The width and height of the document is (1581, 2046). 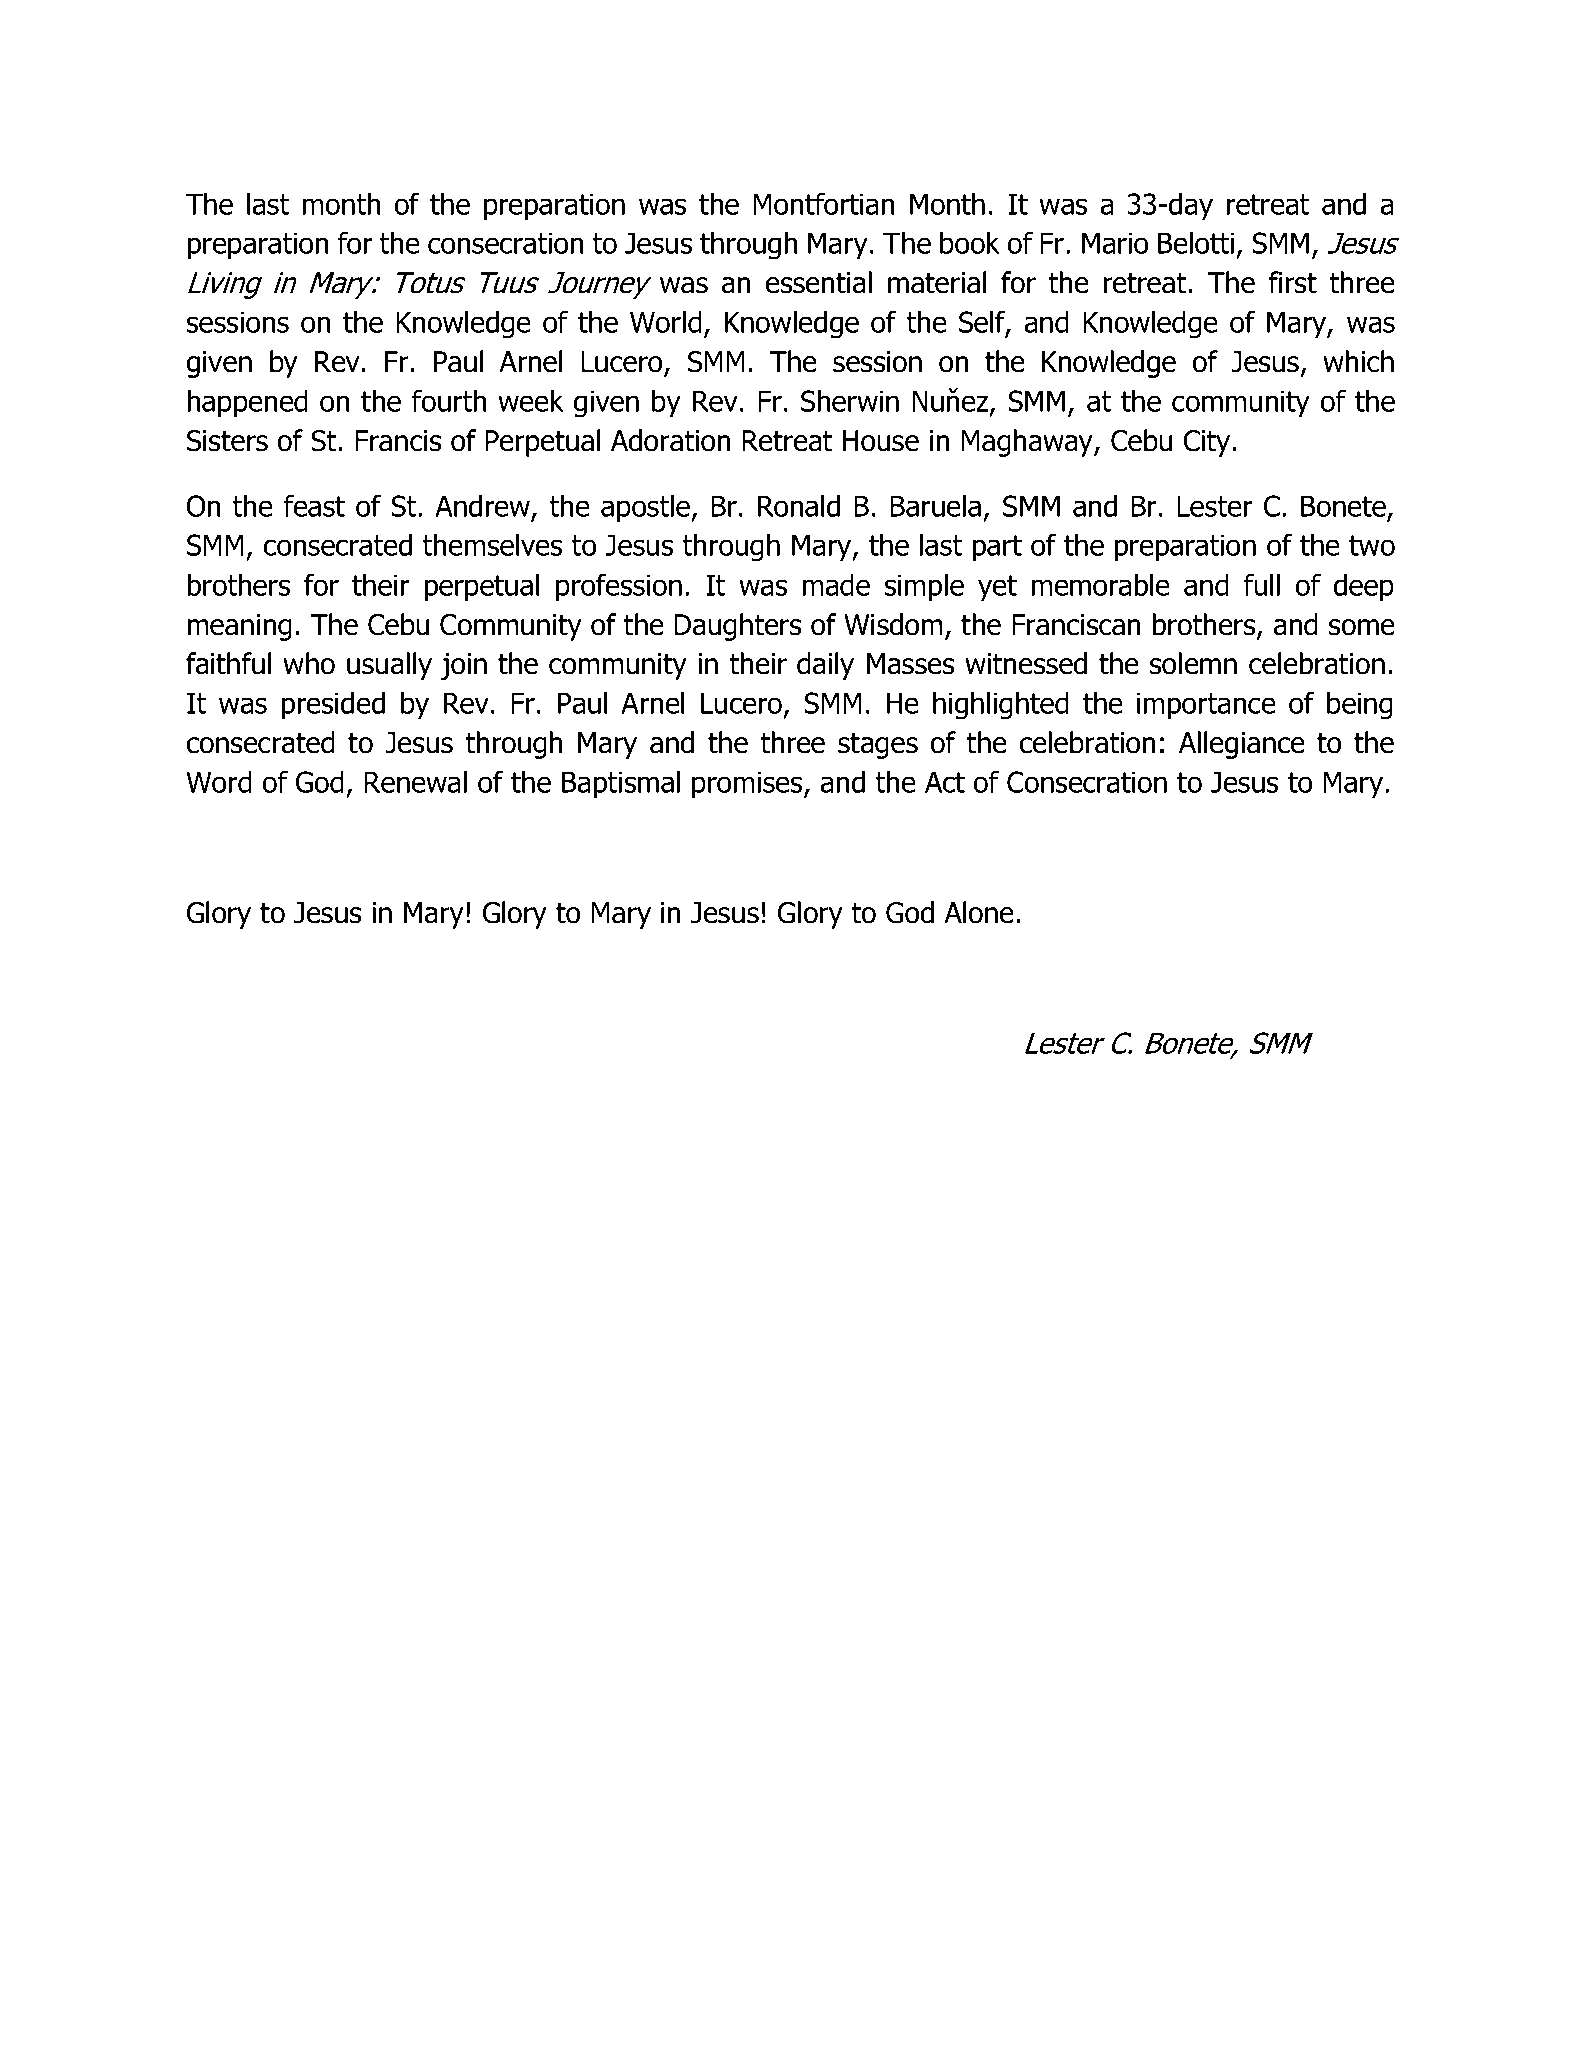 I want to click on Alone, so click(x=979, y=912).
